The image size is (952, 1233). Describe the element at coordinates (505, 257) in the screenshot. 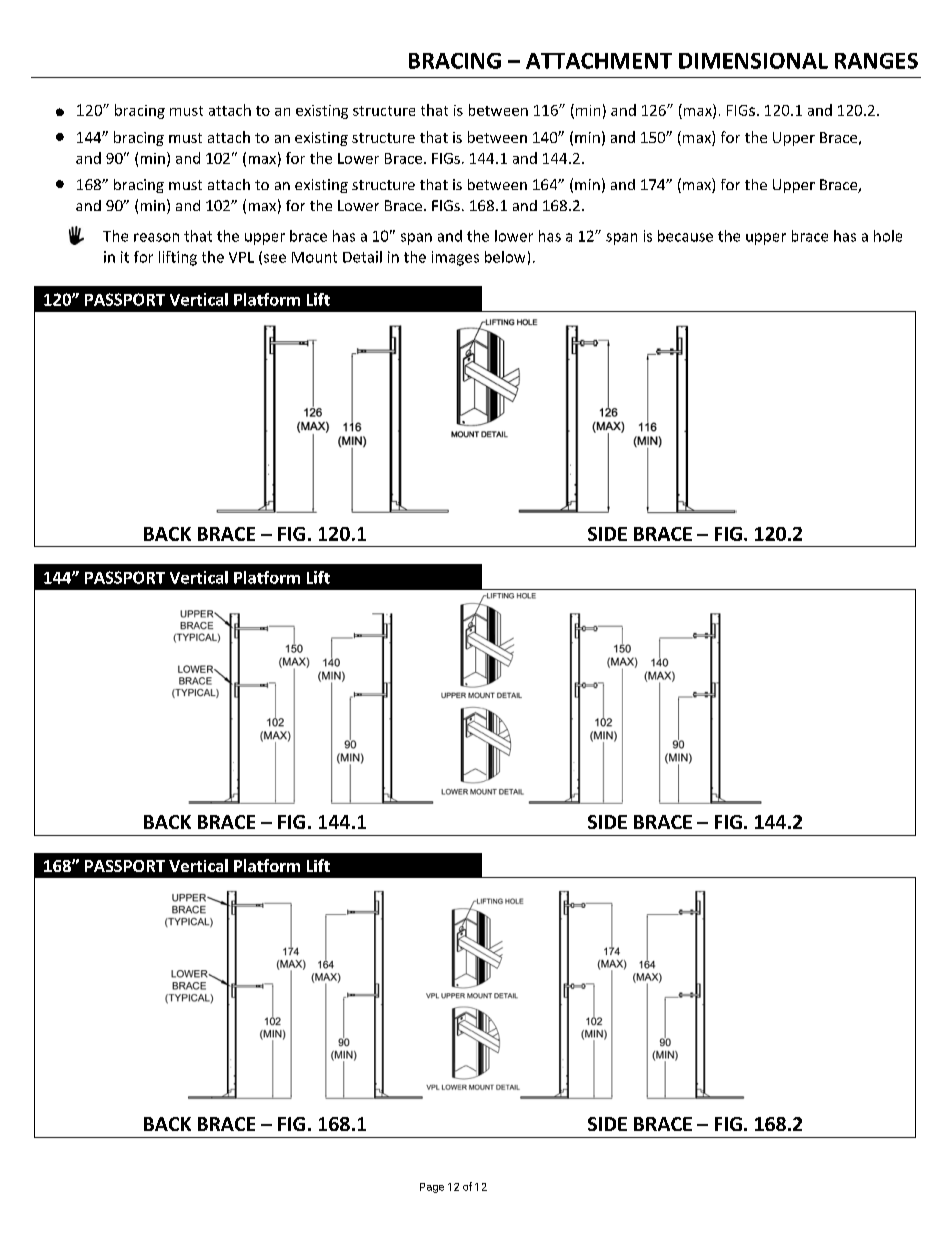

I see `below` at that location.
